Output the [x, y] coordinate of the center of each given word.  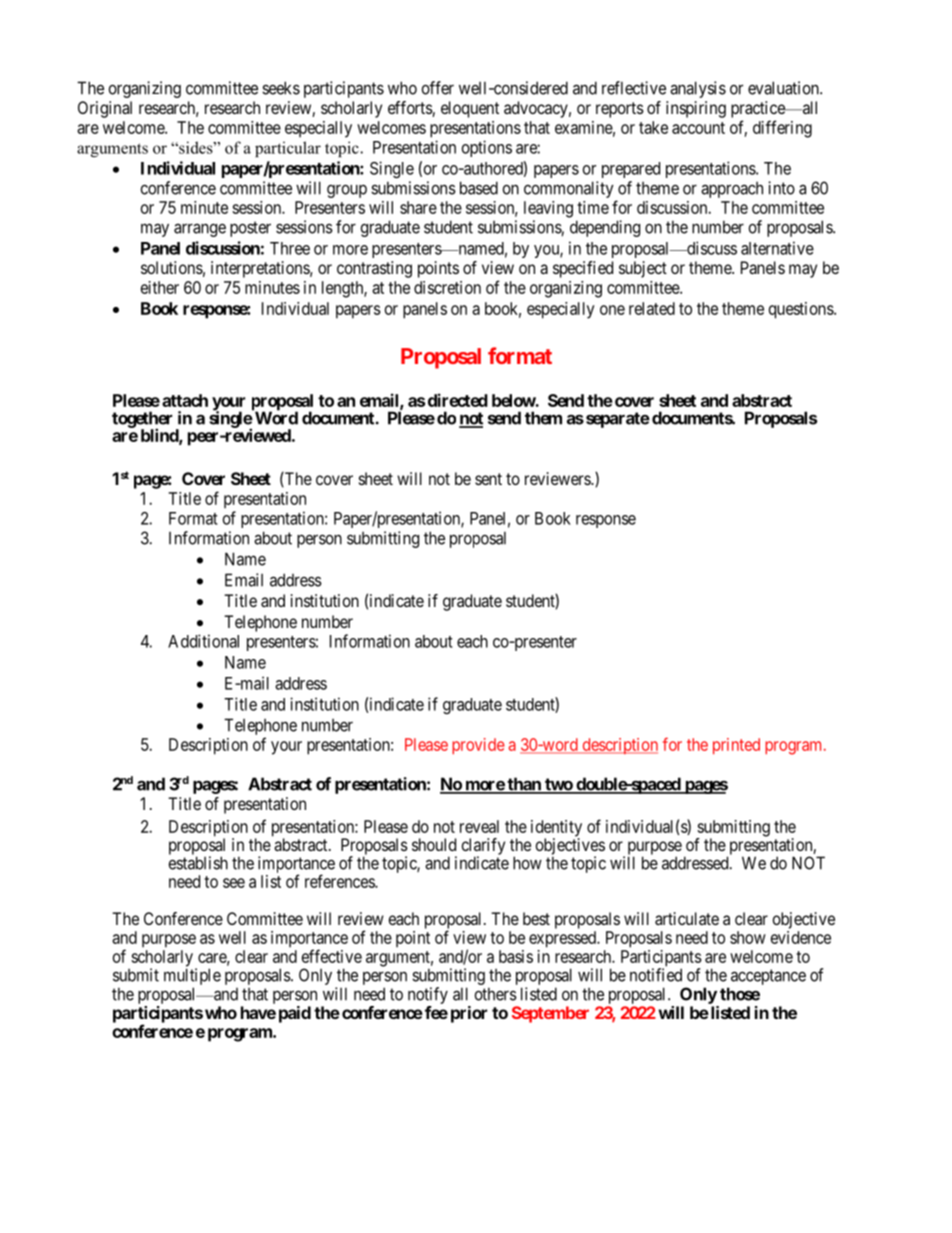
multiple [192, 978]
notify [428, 995]
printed [736, 746]
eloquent [470, 109]
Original [105, 109]
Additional [203, 641]
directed [458, 400]
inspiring [696, 109]
